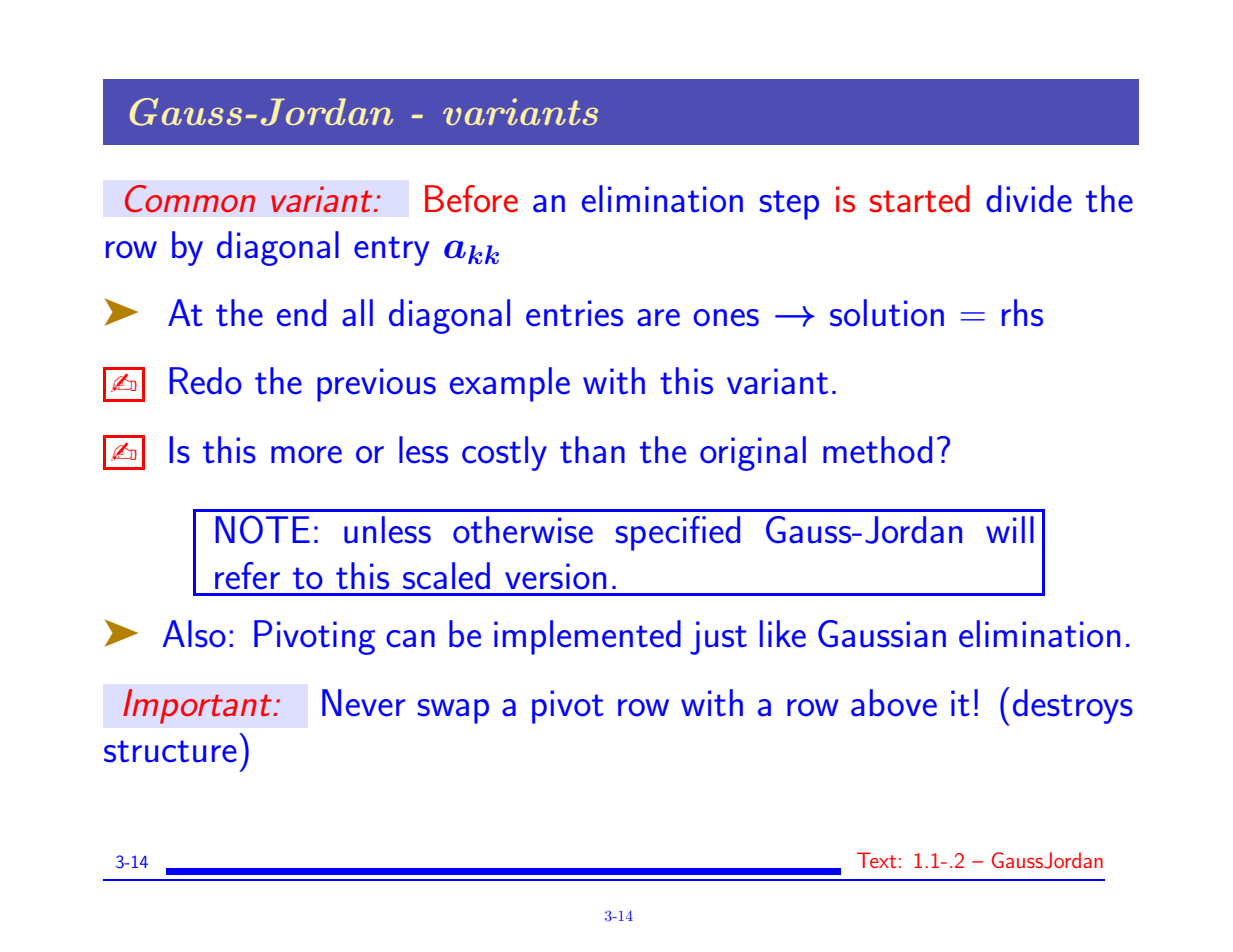 The image size is (1233, 952). I want to click on specified, so click(678, 533).
